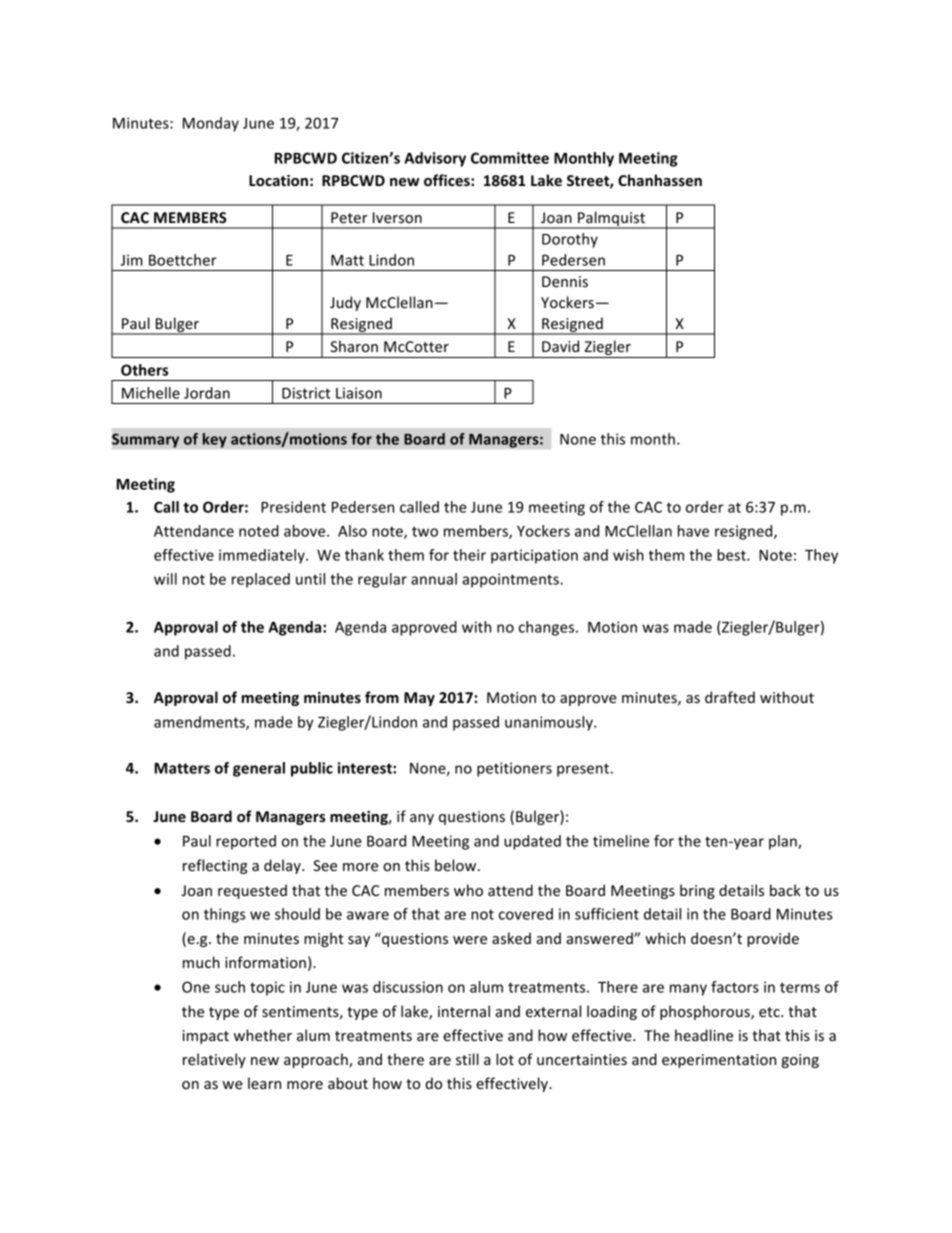 The width and height of the document is (952, 1233). What do you see at coordinates (550, 723) in the document?
I see `unanimously` at bounding box center [550, 723].
